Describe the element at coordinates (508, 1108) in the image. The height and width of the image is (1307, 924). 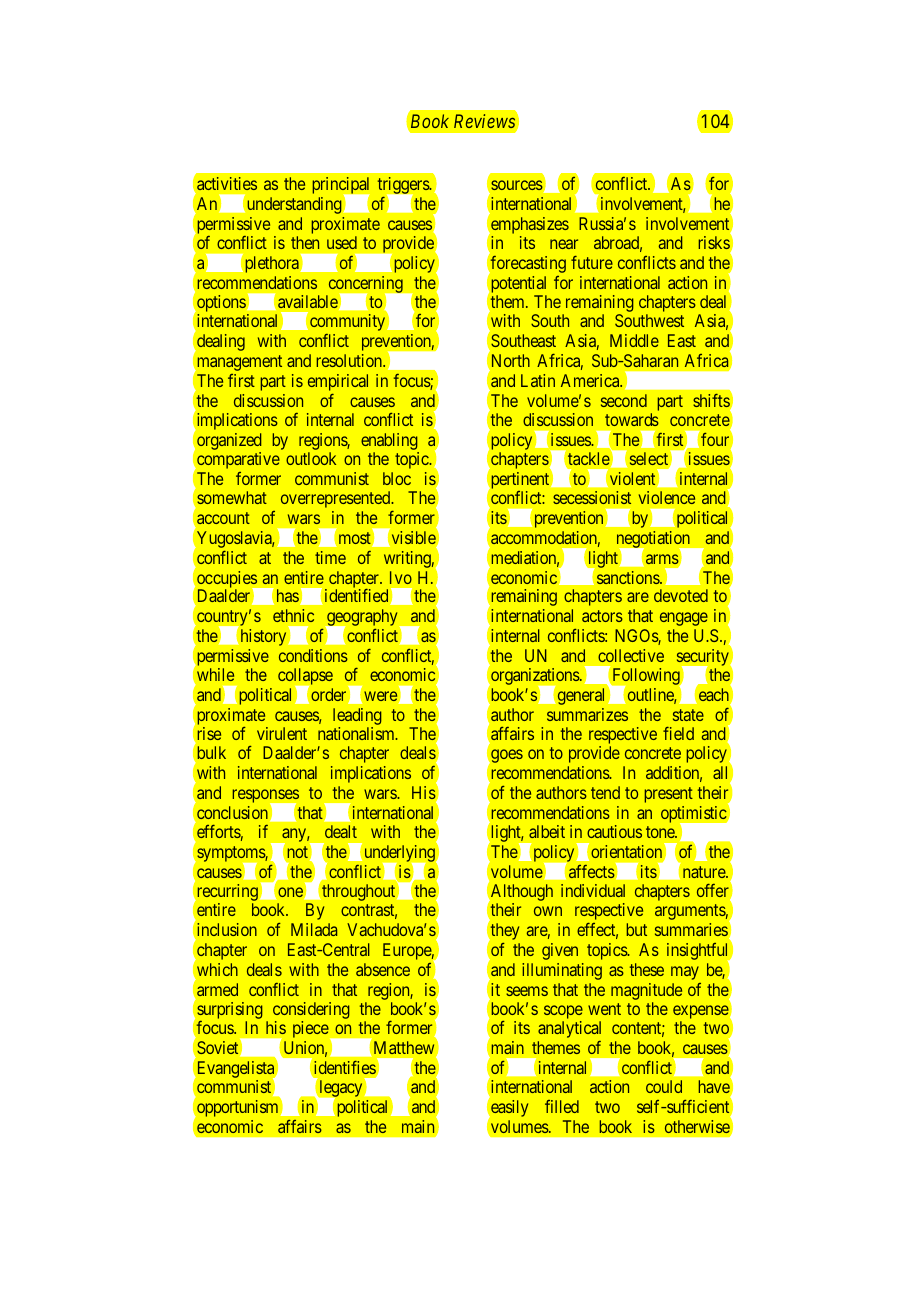
I see `easily` at that location.
